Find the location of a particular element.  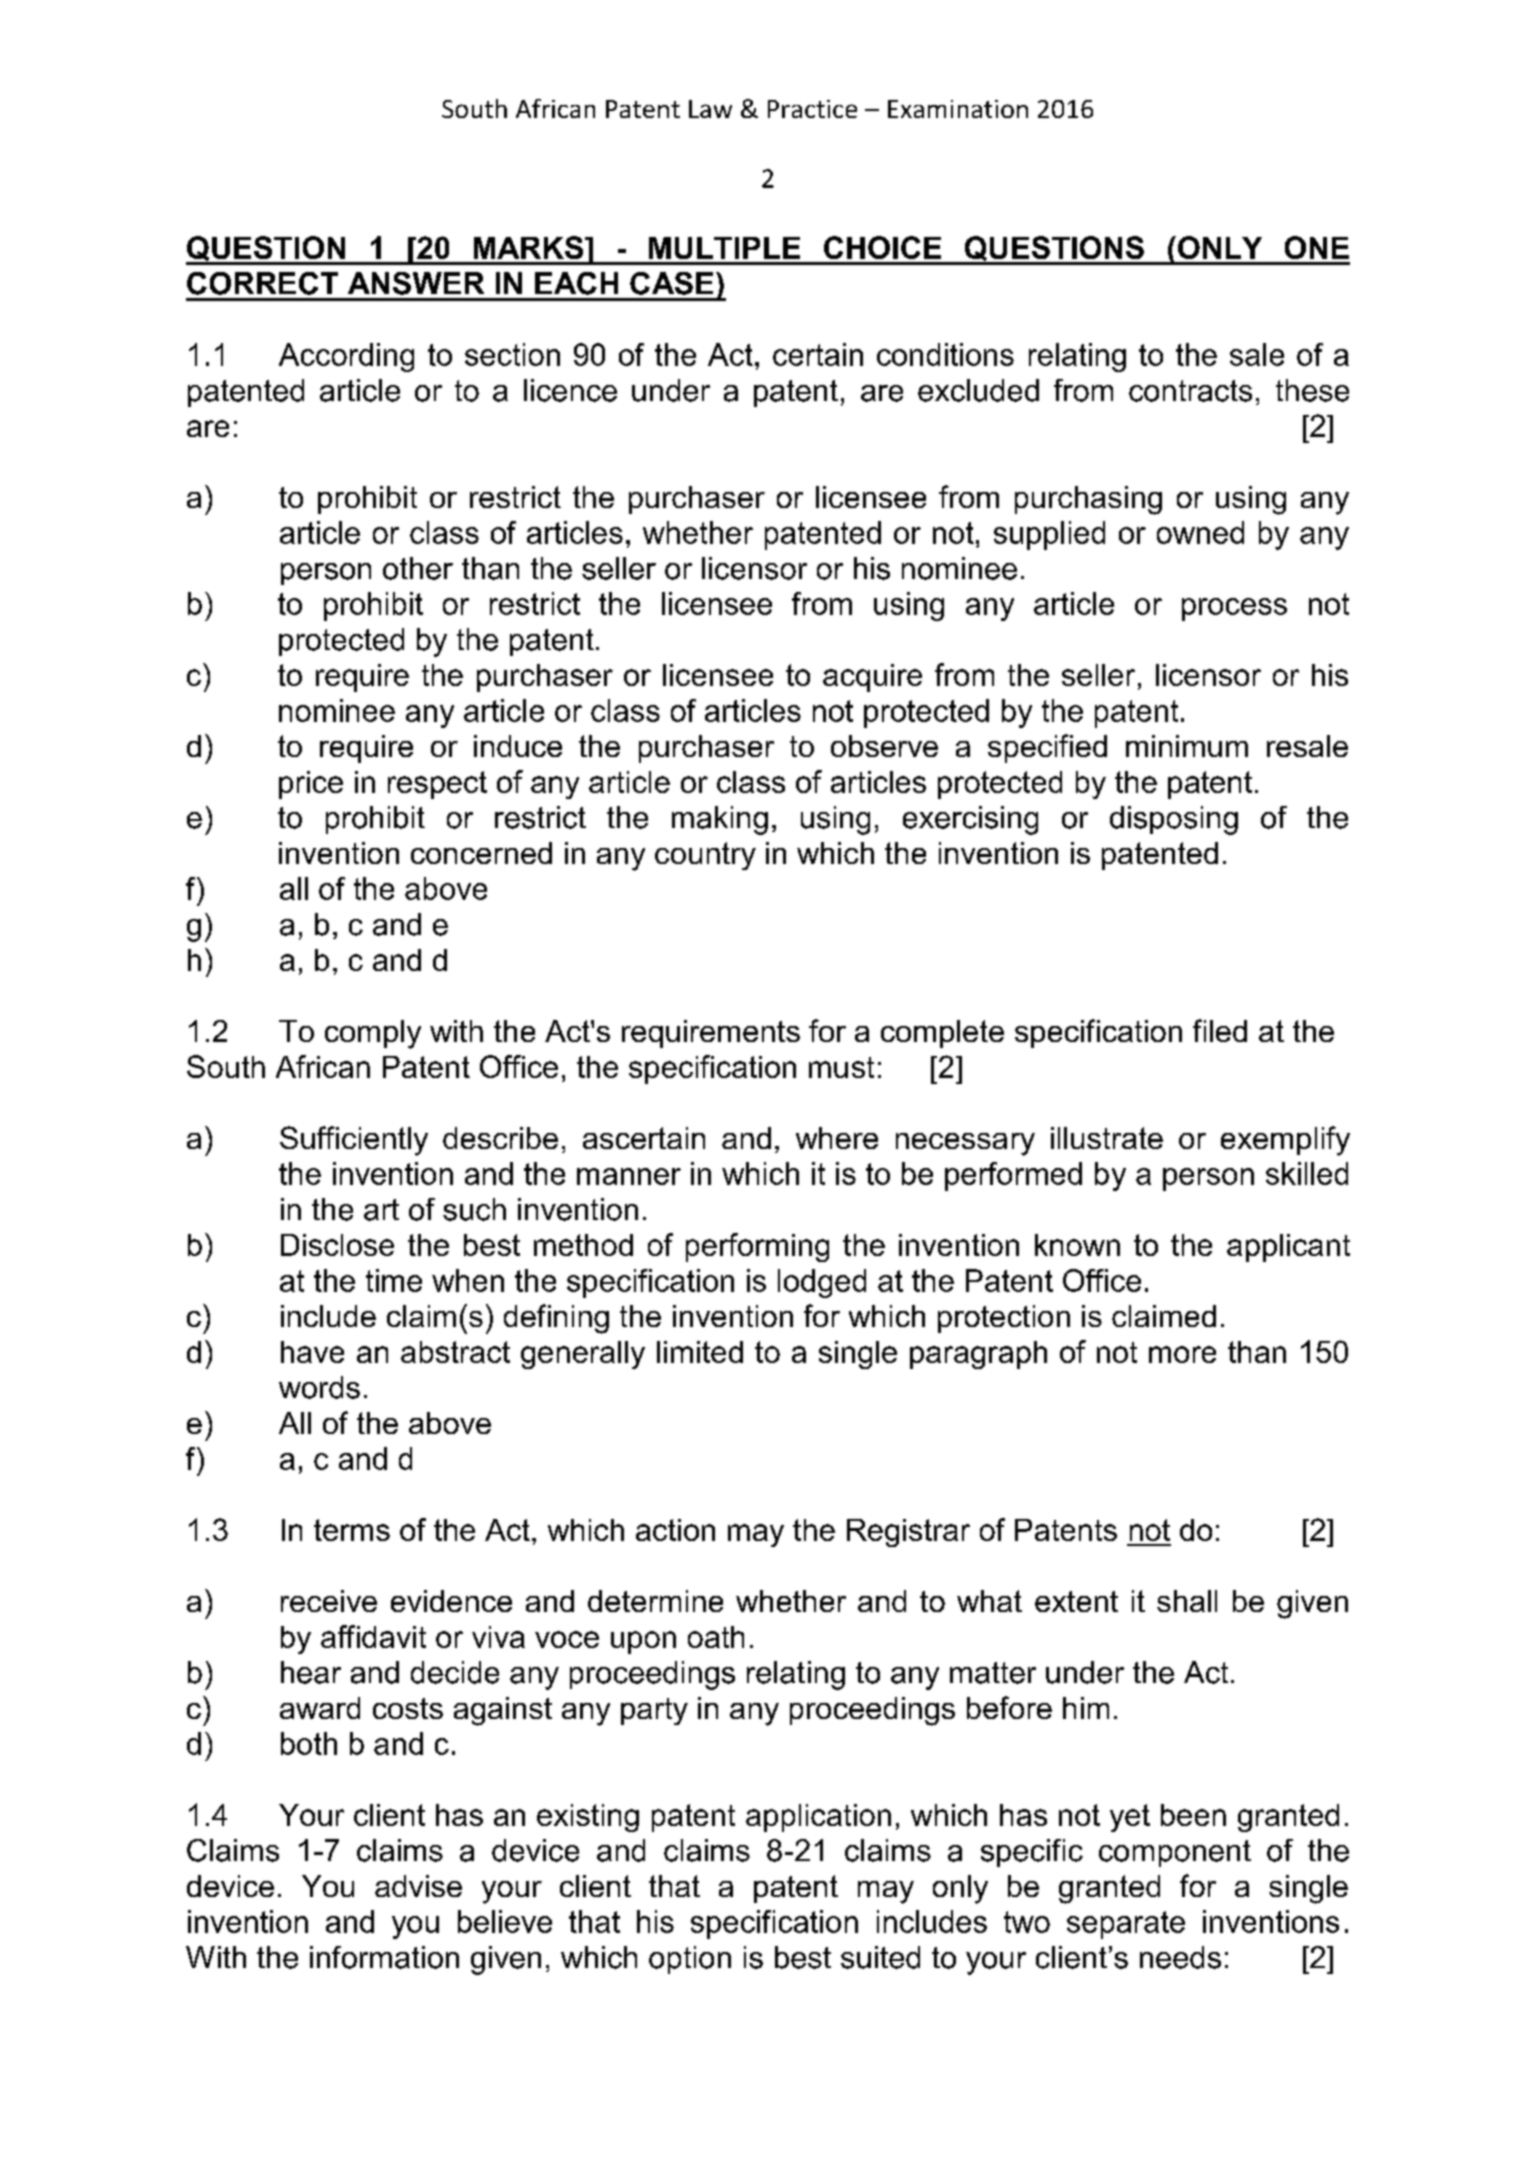

Practice is located at coordinates (812, 109).
